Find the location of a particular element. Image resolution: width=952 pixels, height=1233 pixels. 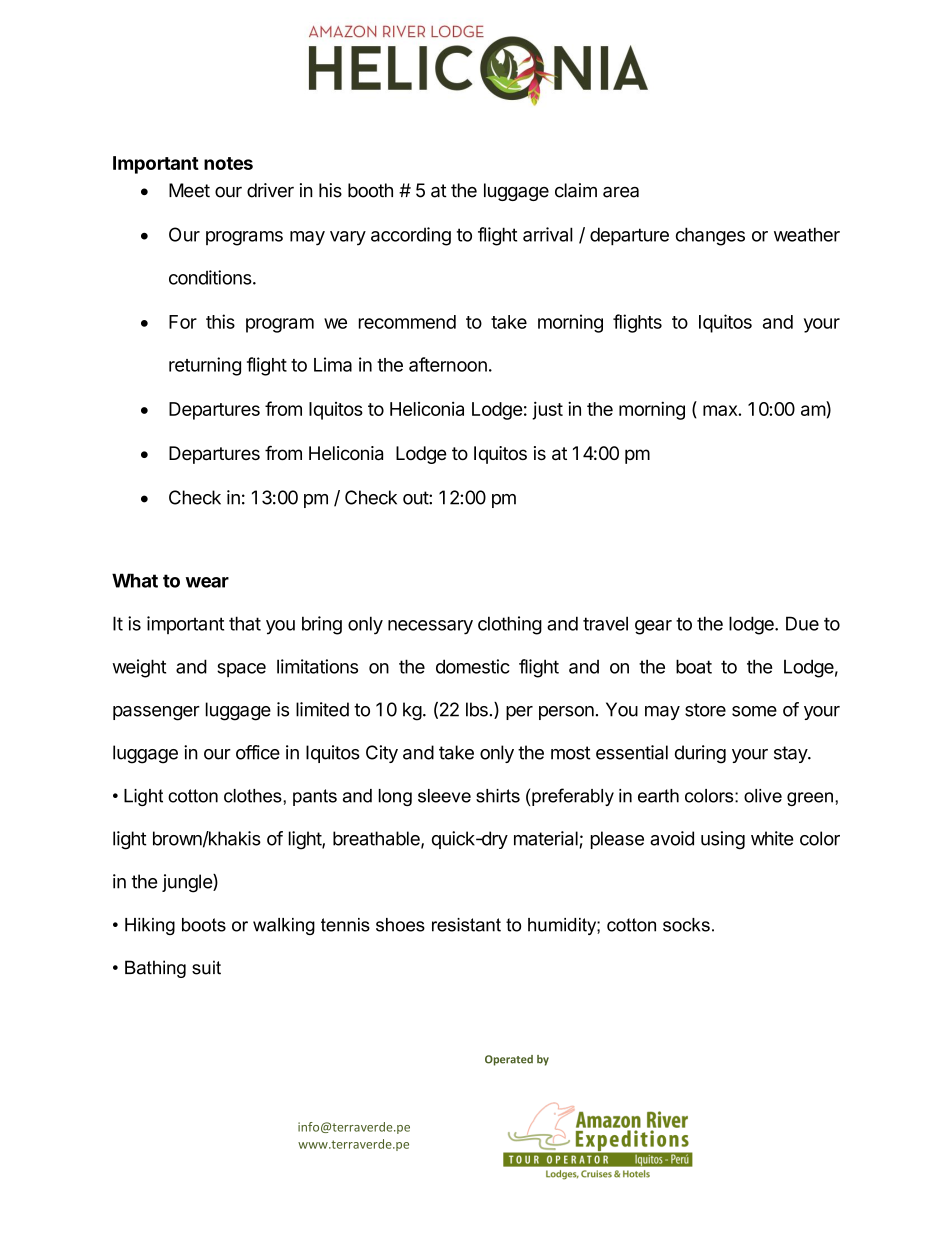

afternoon is located at coordinates (448, 364).
